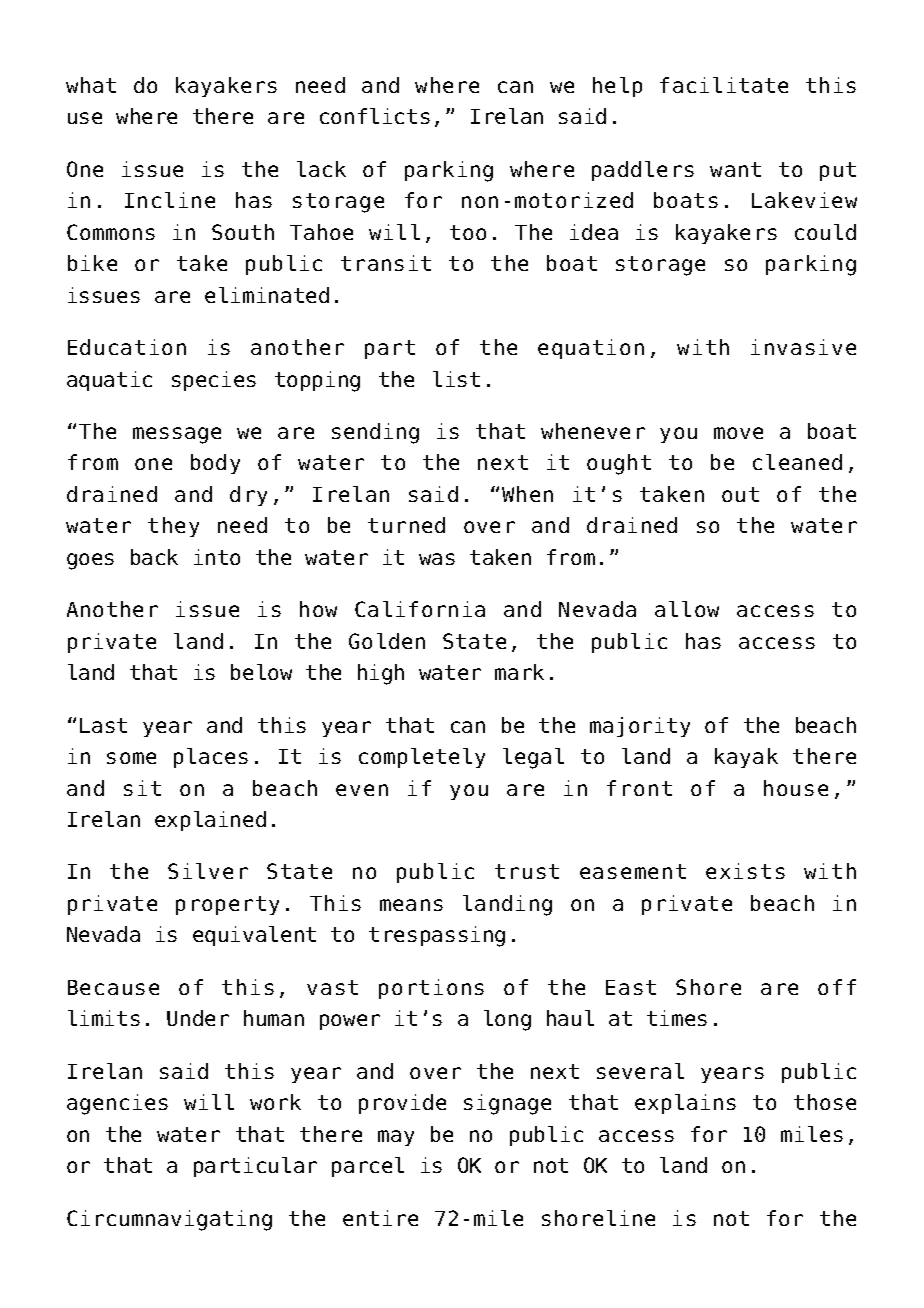 Image resolution: width=924 pixels, height=1308 pixels. I want to click on what, so click(91, 85).
